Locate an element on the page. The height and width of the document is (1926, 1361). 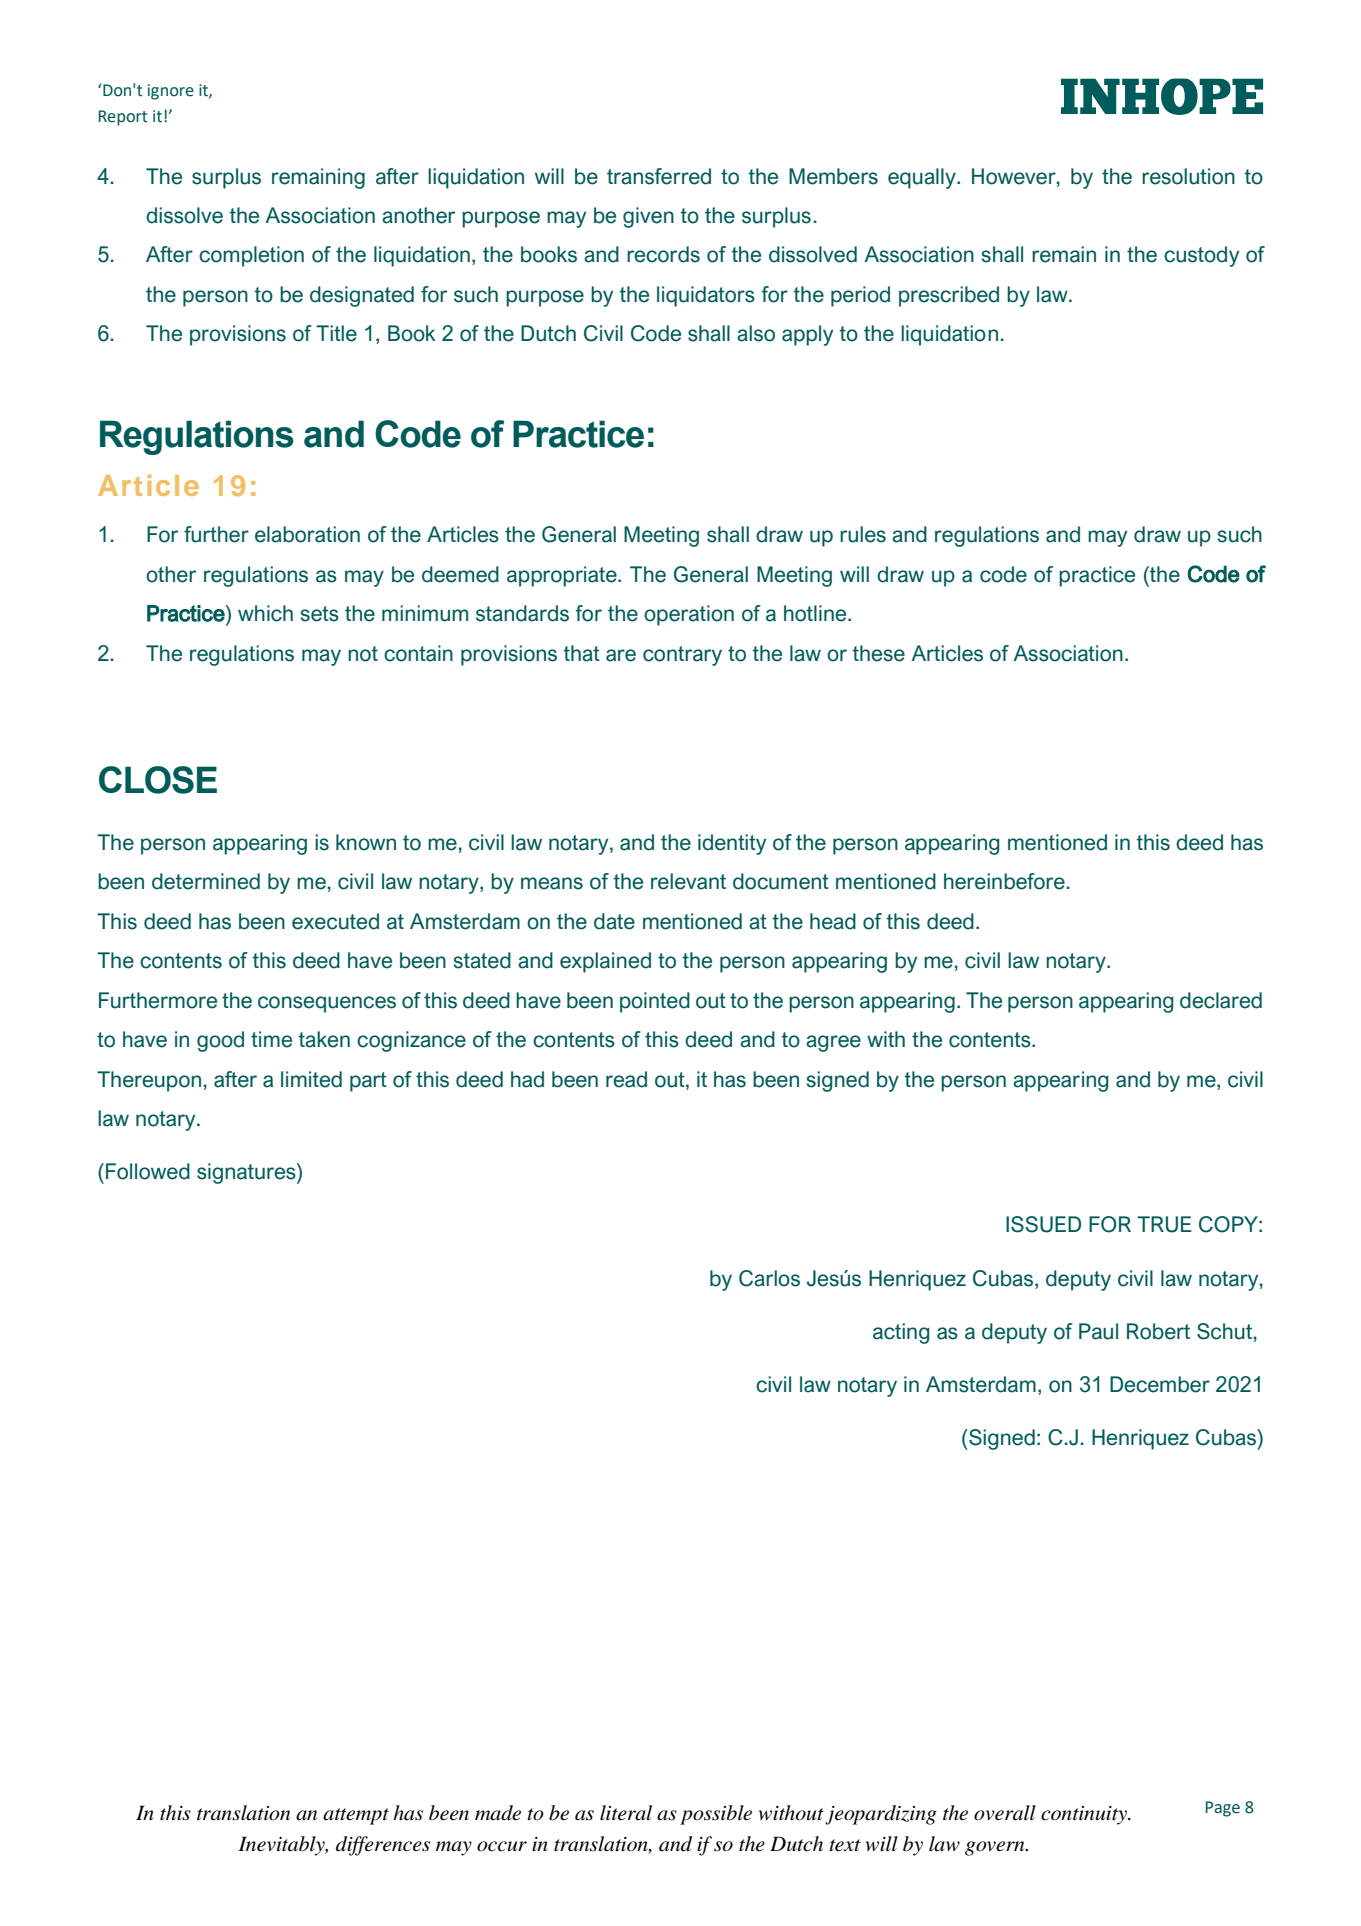
Followed is located at coordinates (148, 1171).
